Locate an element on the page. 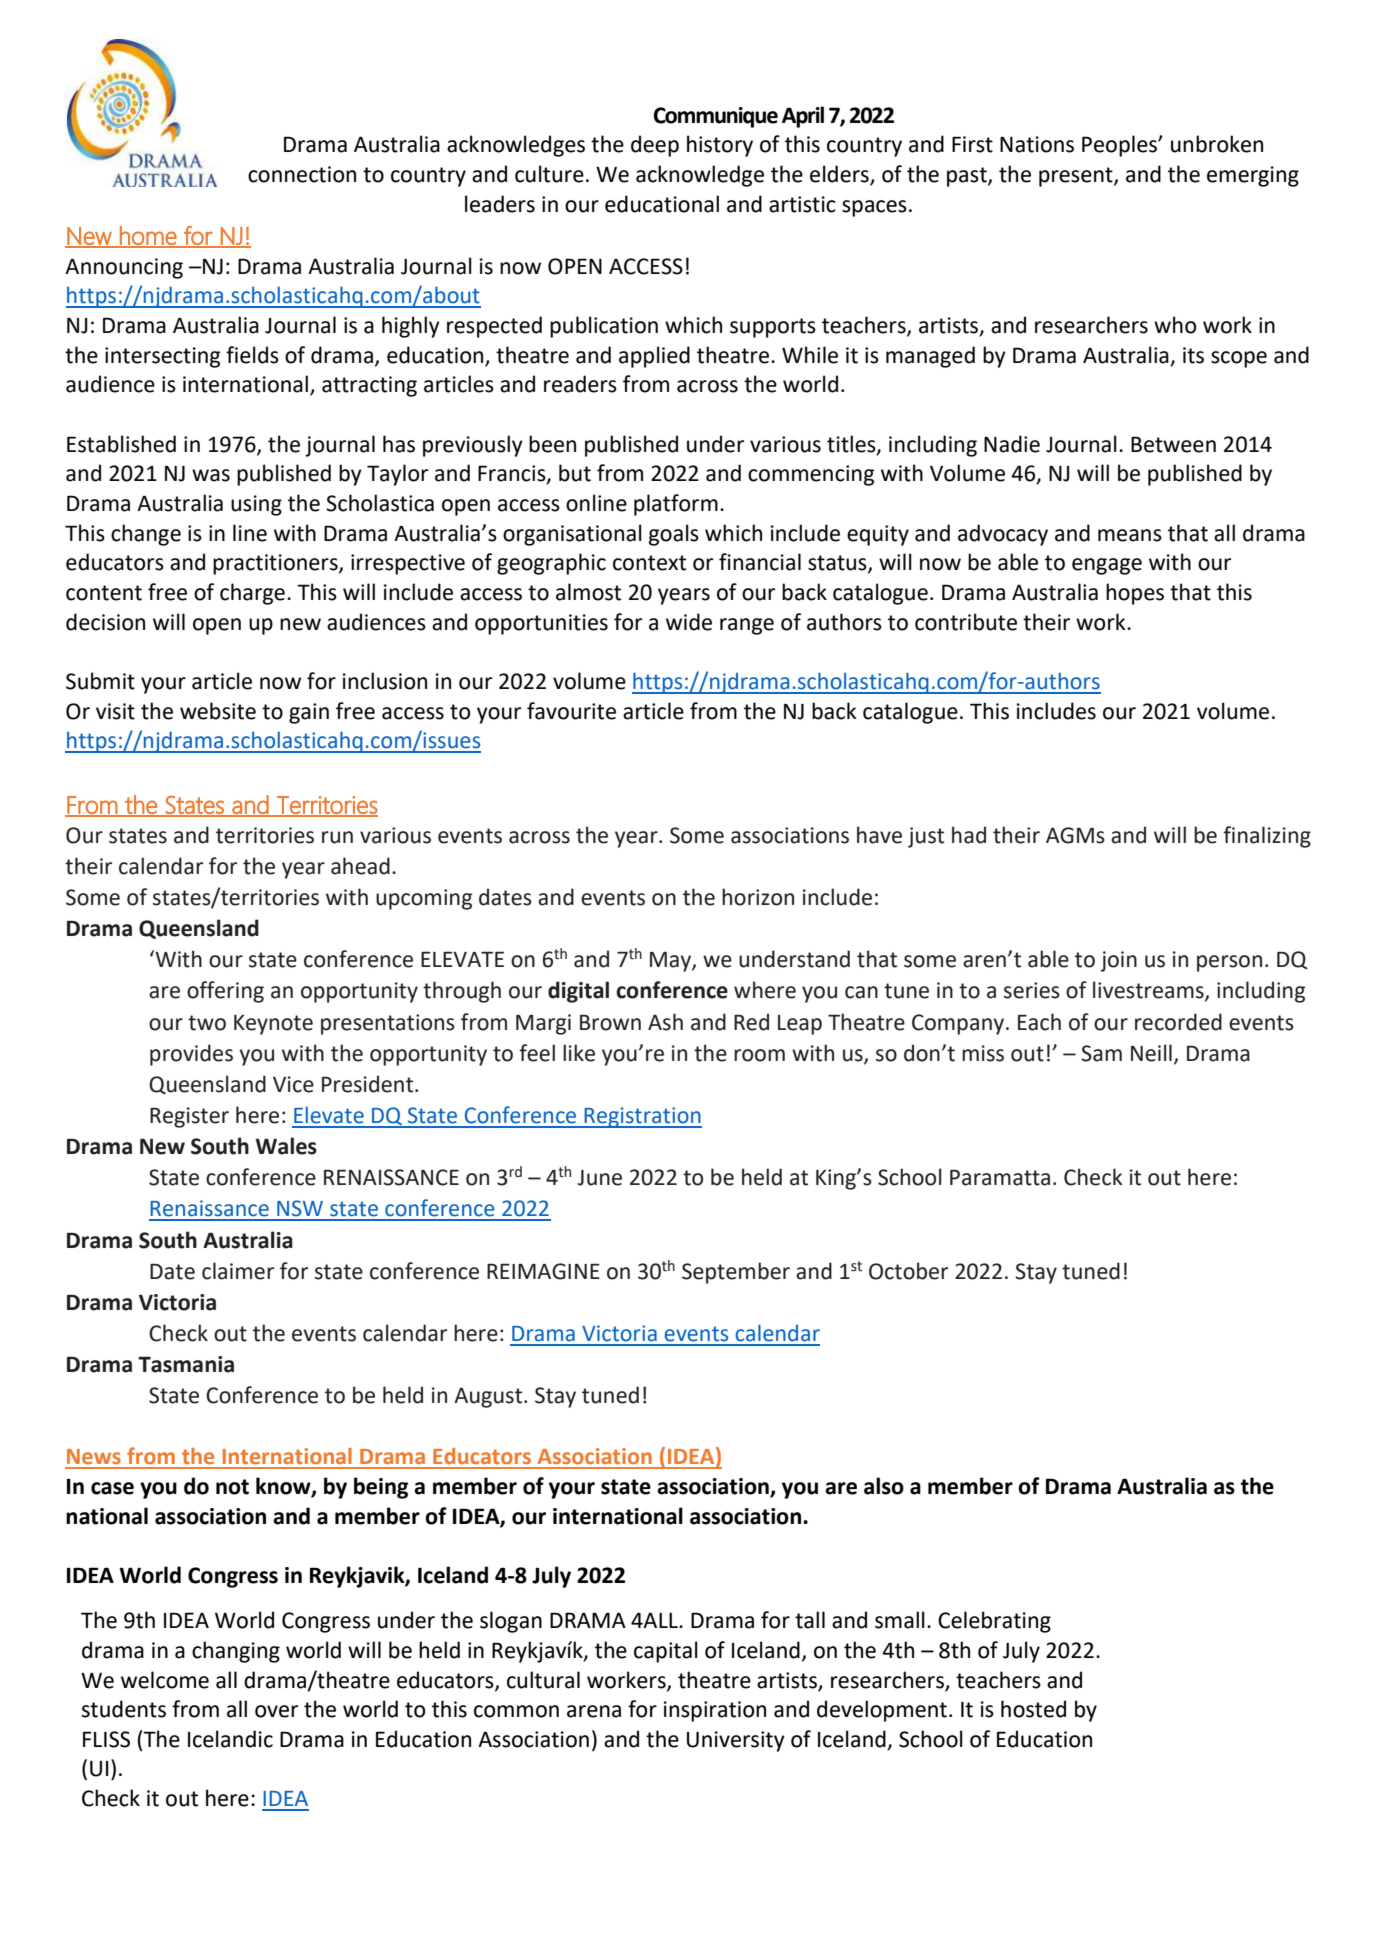 This image has width=1377, height=1949. means is located at coordinates (1130, 535).
